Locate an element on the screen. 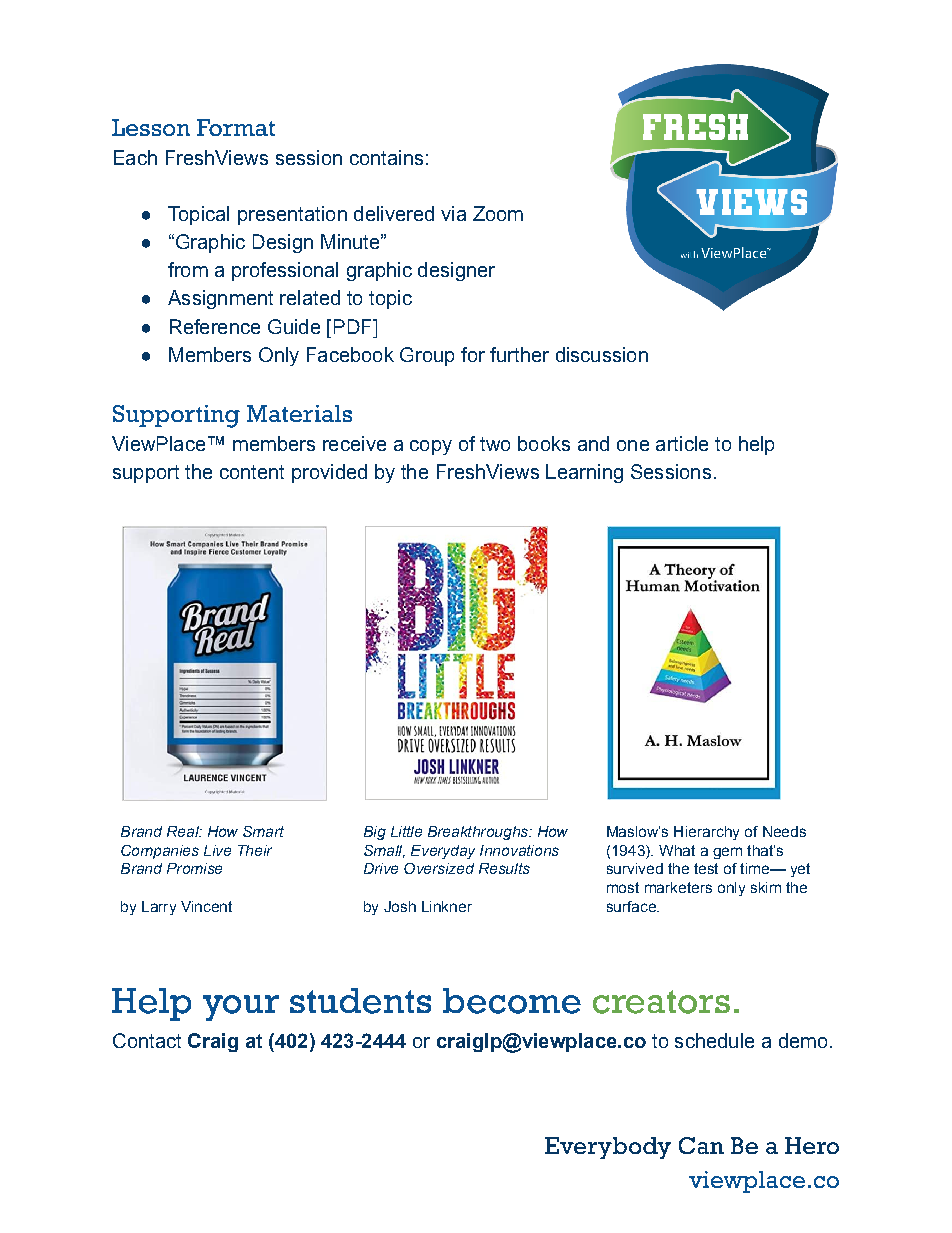 This screenshot has width=952, height=1233. Breakthroughs is located at coordinates (479, 833).
